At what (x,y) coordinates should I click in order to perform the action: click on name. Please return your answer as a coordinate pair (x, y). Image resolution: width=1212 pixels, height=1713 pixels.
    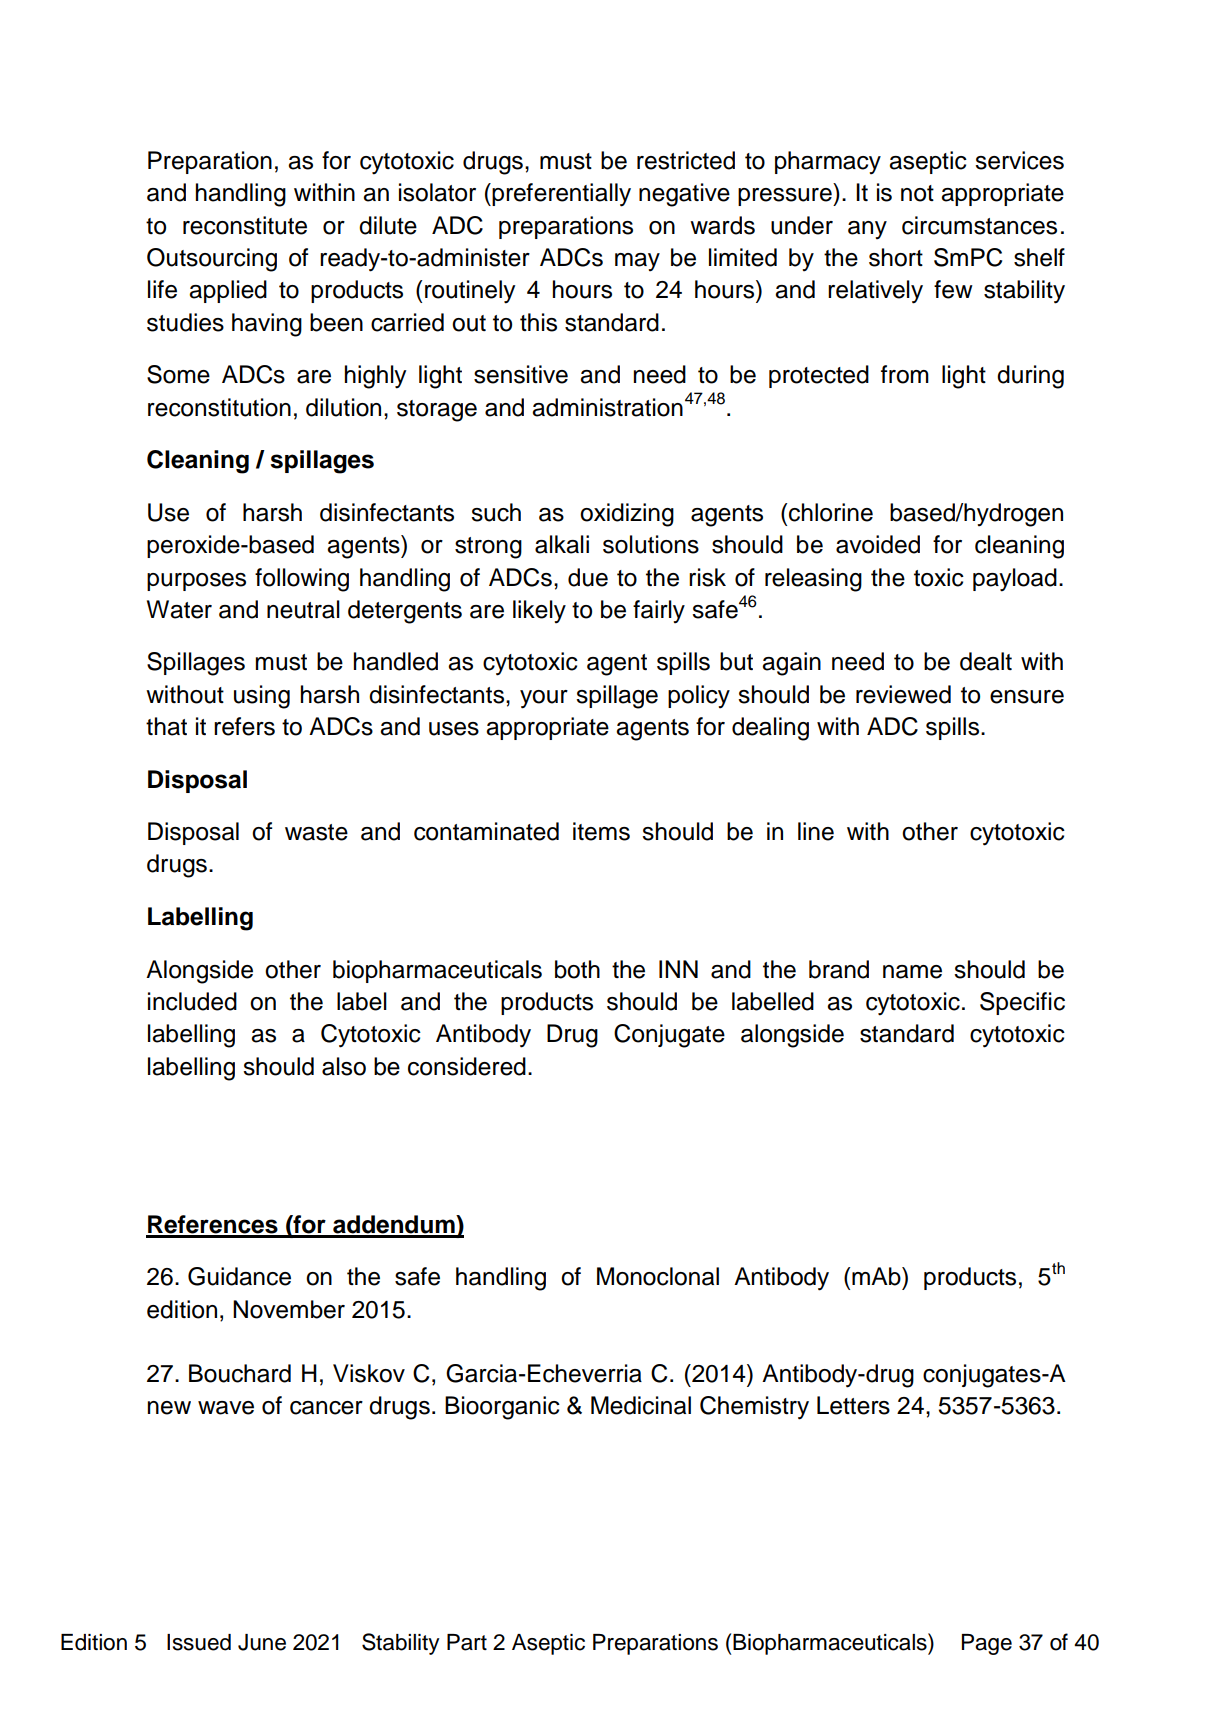
    Looking at the image, I should click on (912, 972).
